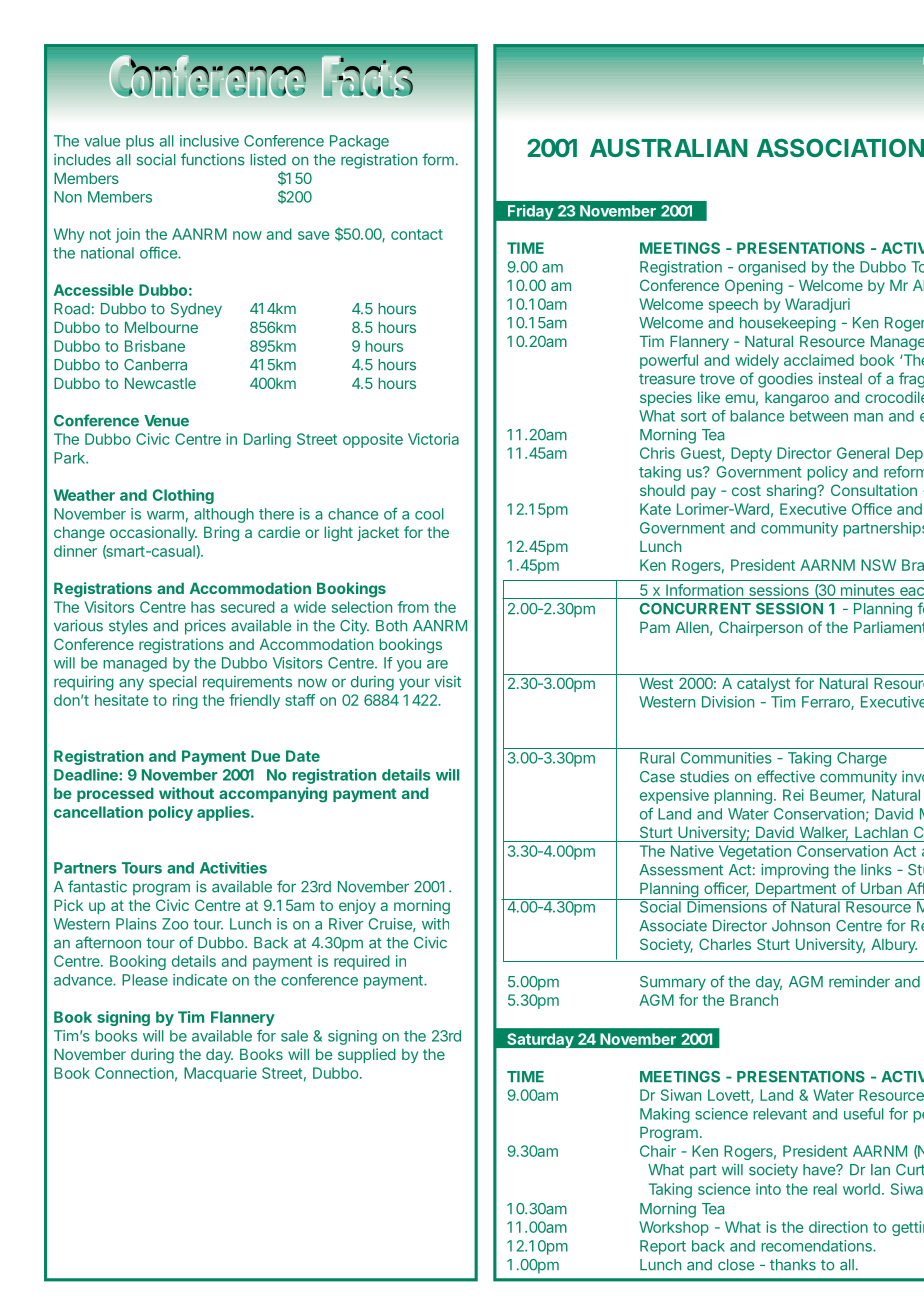 The height and width of the screenshot is (1308, 924). What do you see at coordinates (220, 1074) in the screenshot?
I see `Macquarie` at bounding box center [220, 1074].
